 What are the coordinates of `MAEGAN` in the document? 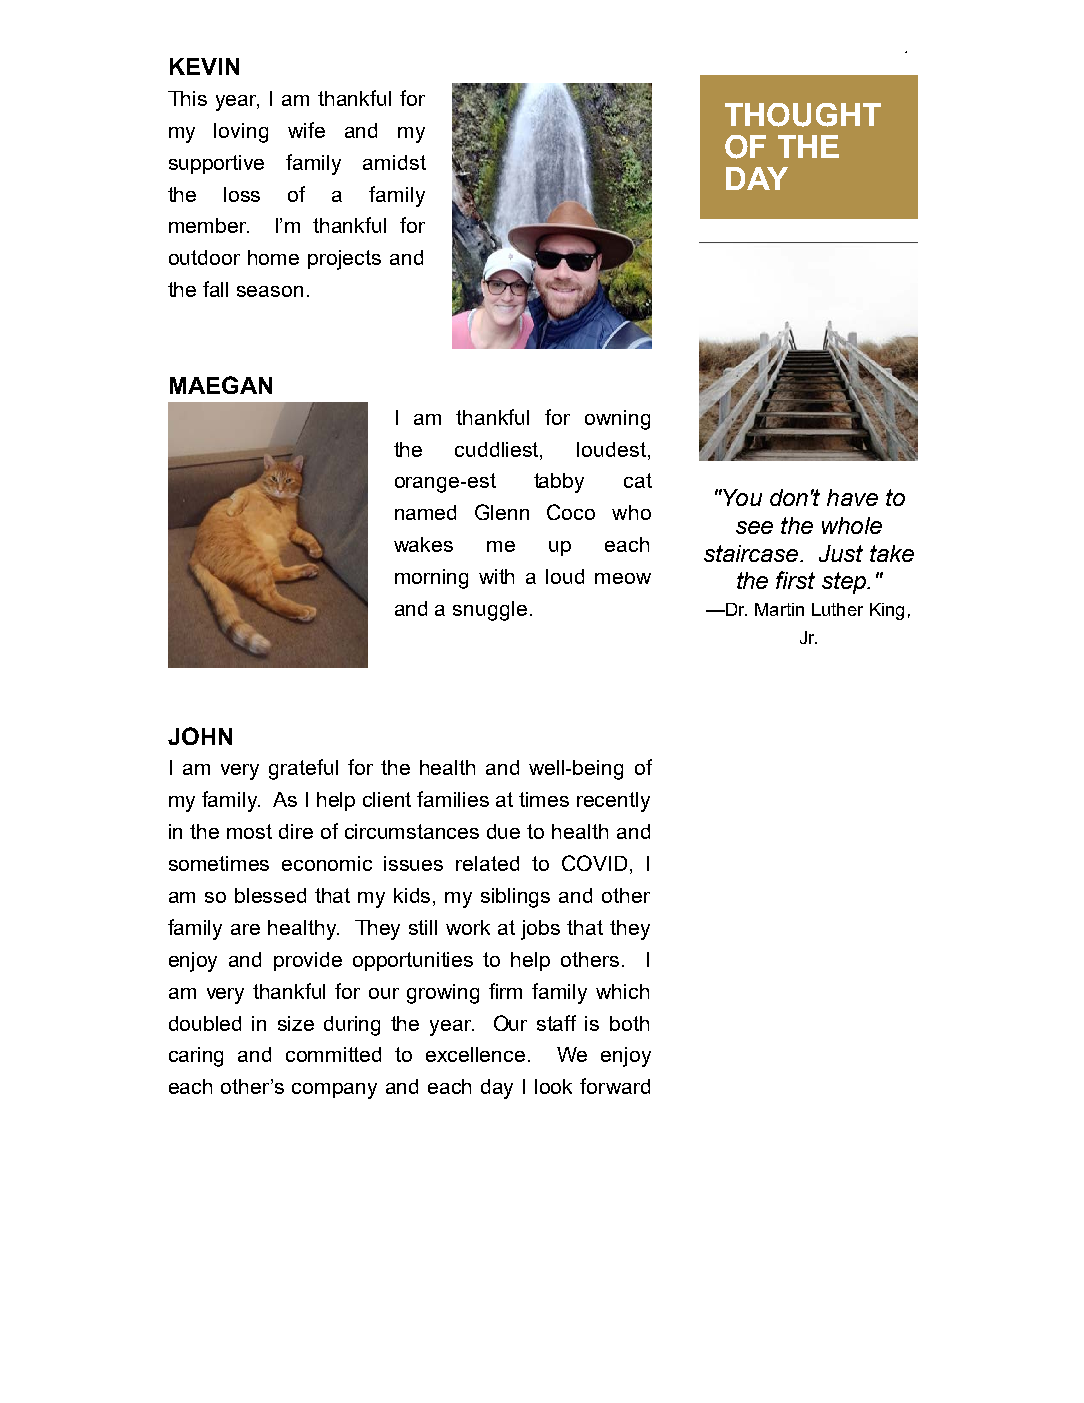 It's located at (221, 385).
